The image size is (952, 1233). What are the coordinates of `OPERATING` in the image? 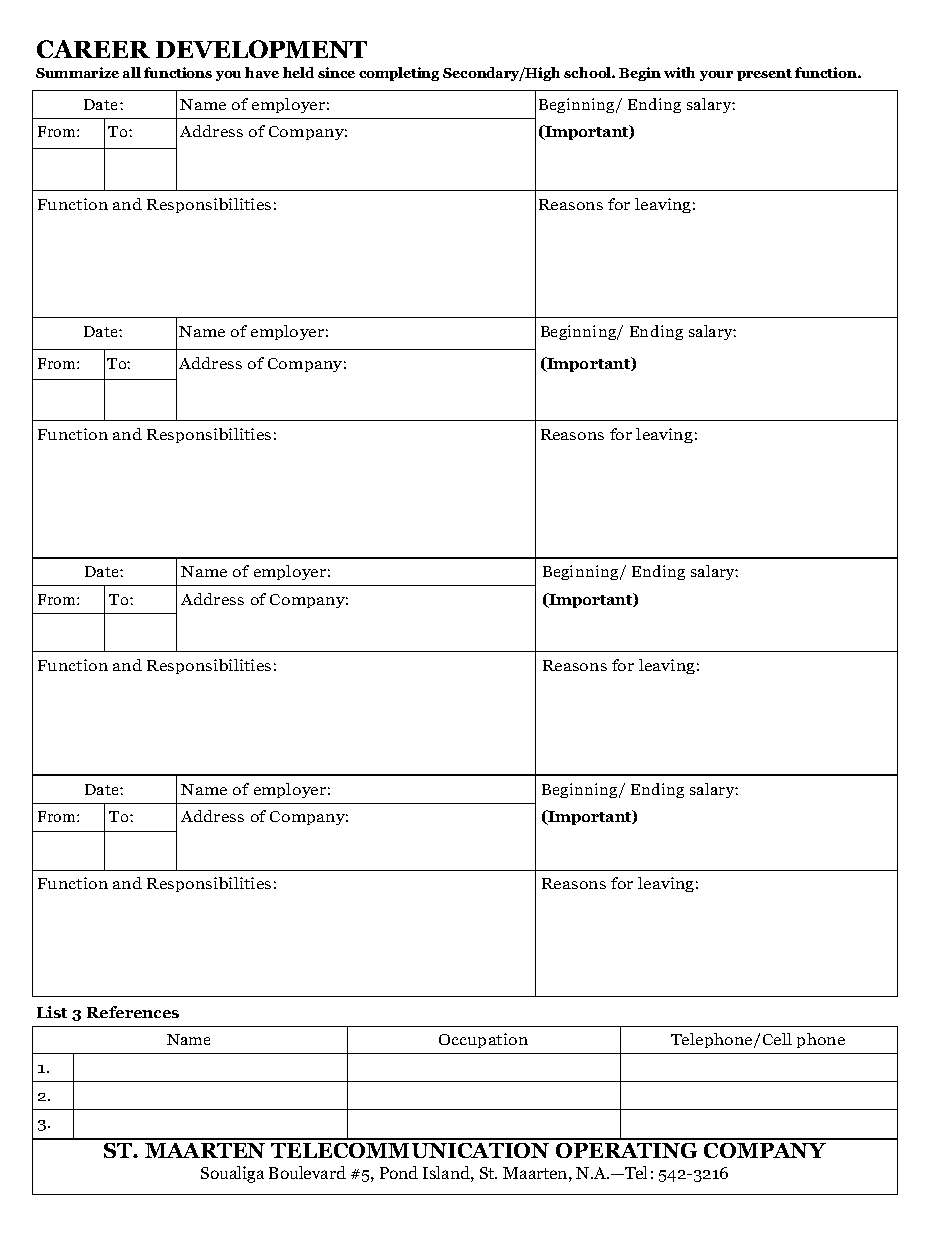 It's located at (626, 1150).
